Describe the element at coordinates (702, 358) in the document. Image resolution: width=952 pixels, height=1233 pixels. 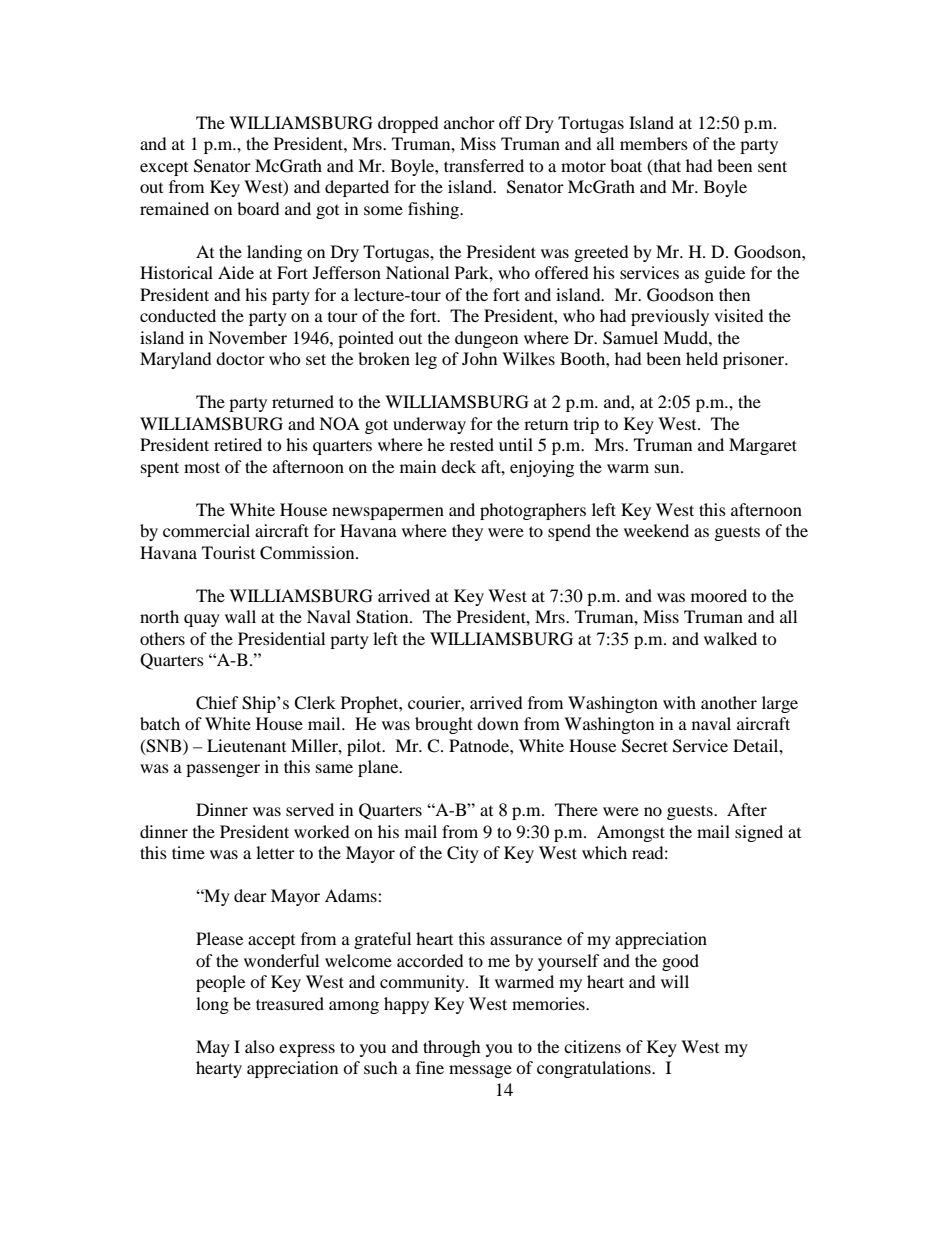
I see `held` at that location.
